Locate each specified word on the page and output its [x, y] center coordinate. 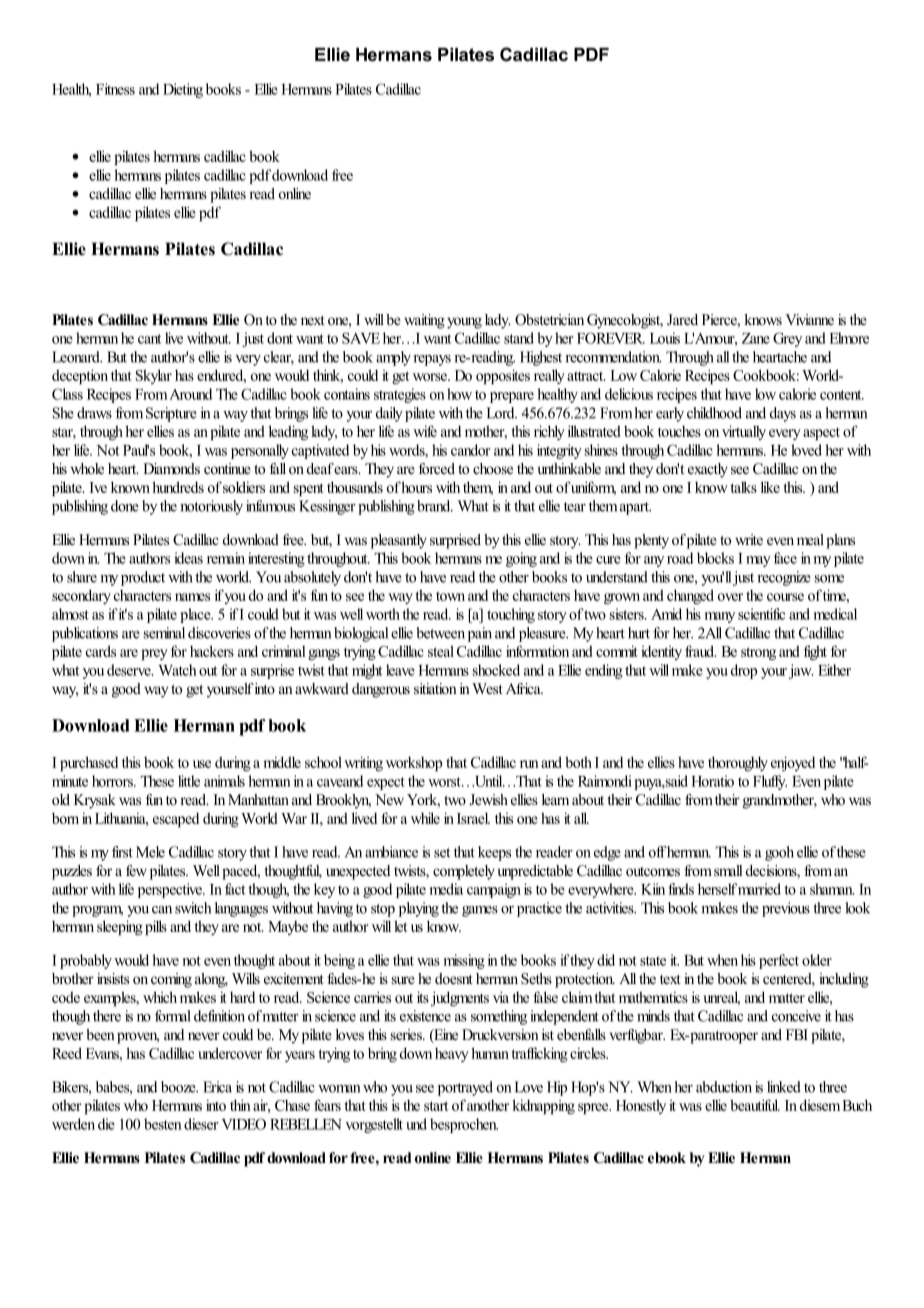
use [202, 764]
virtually [744, 432]
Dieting [183, 90]
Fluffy [770, 782]
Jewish [488, 799]
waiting [424, 321]
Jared [682, 320]
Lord [501, 413]
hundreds [178, 487]
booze [179, 1087]
